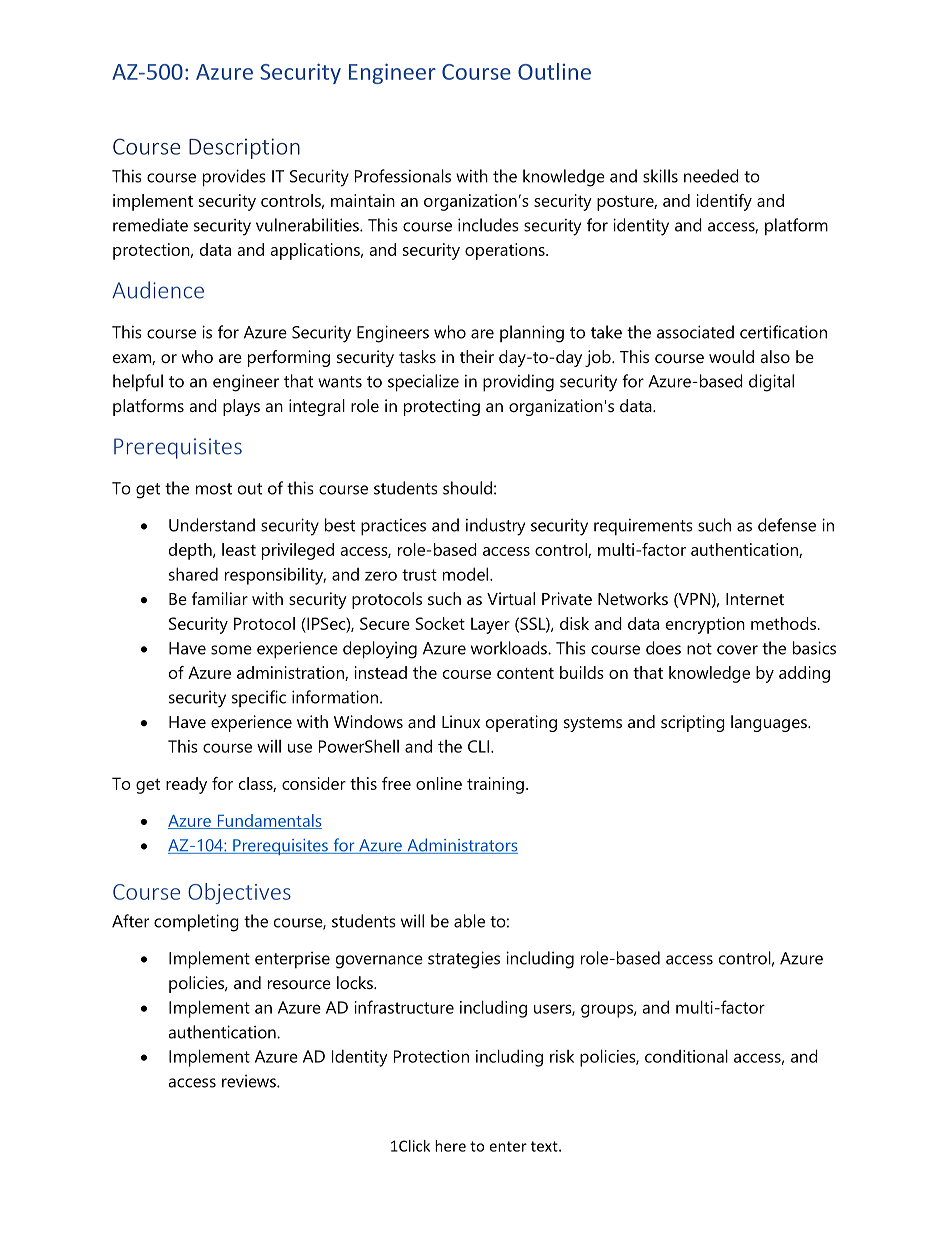 The width and height of the page is (952, 1233). What do you see at coordinates (755, 599) in the page?
I see `Internet` at bounding box center [755, 599].
